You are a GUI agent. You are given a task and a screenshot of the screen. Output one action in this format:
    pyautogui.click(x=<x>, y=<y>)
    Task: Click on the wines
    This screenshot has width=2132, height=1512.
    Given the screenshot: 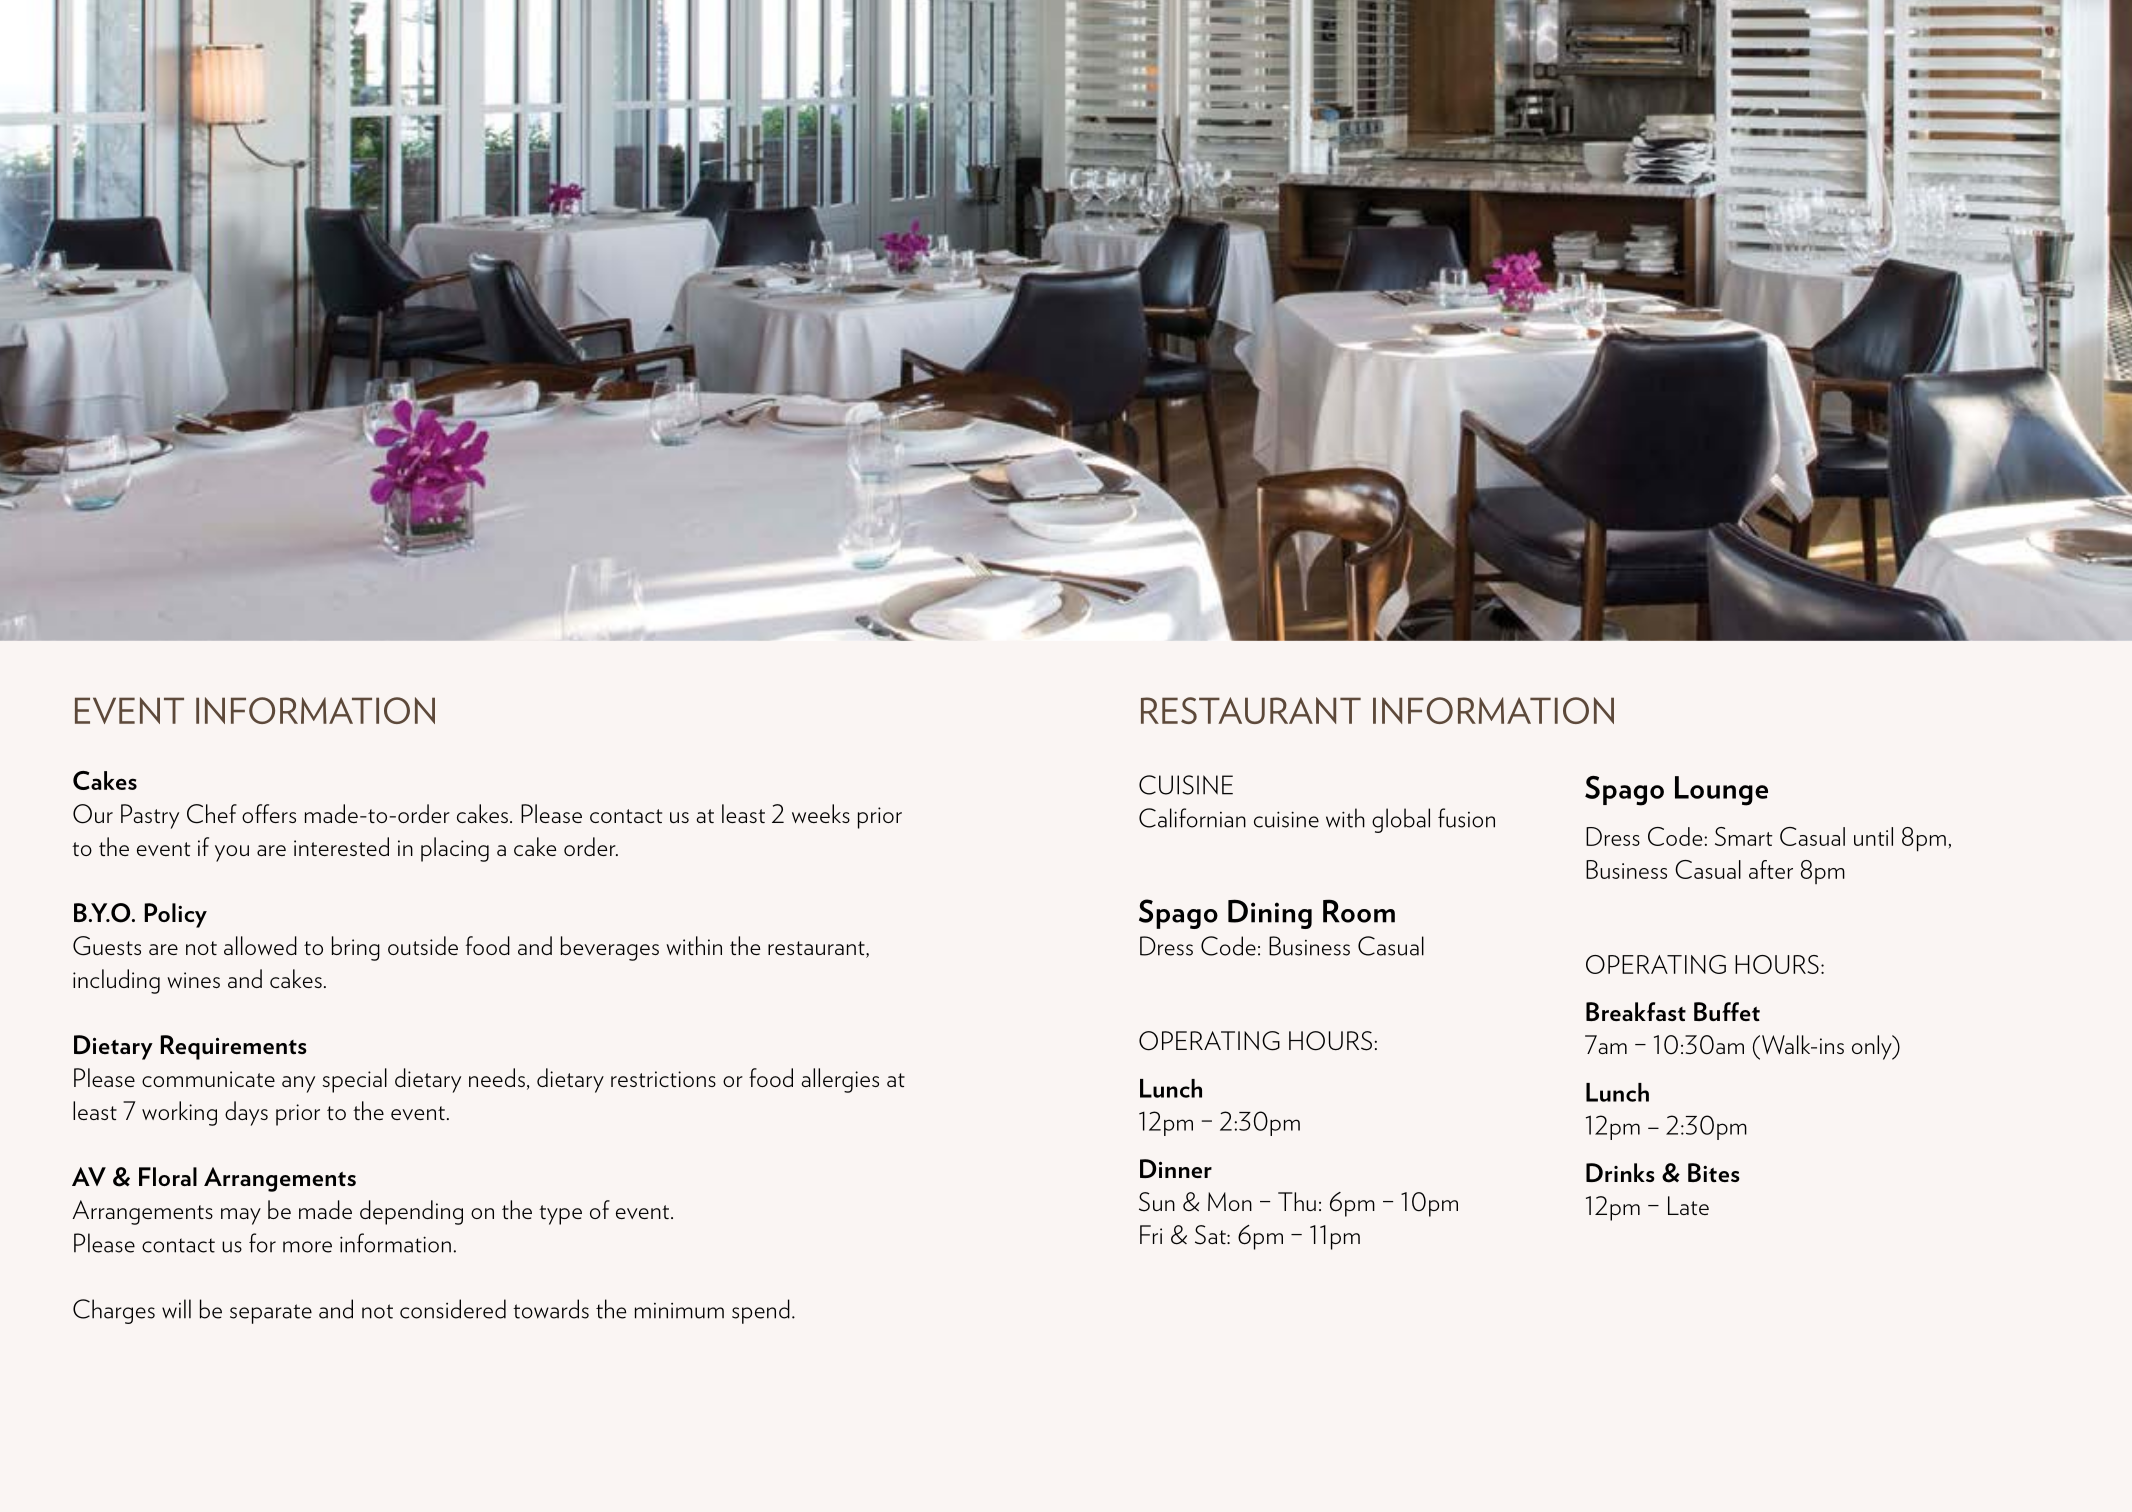 What is the action you would take?
    pyautogui.click(x=193, y=980)
